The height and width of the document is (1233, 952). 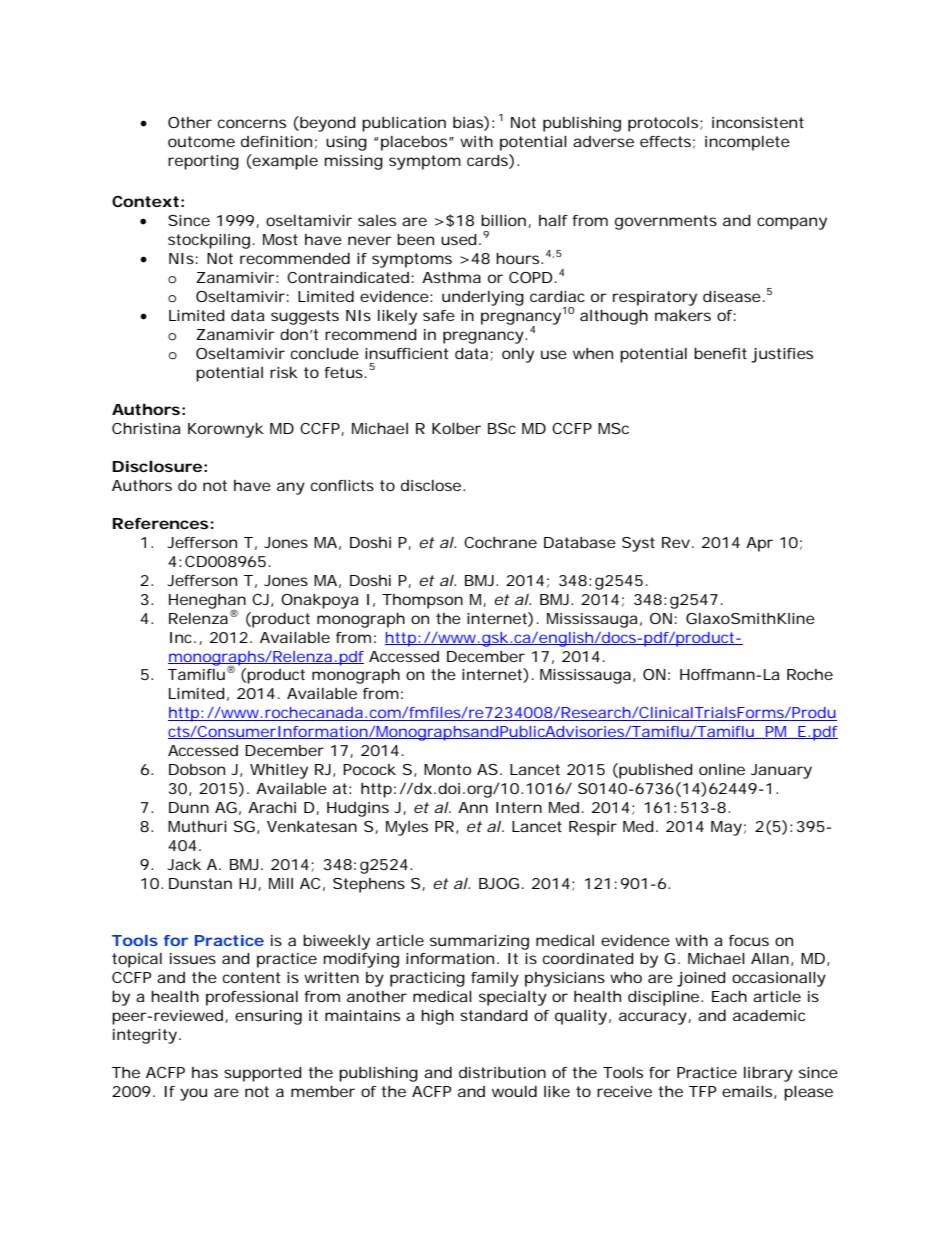 I want to click on benefit, so click(x=720, y=353).
